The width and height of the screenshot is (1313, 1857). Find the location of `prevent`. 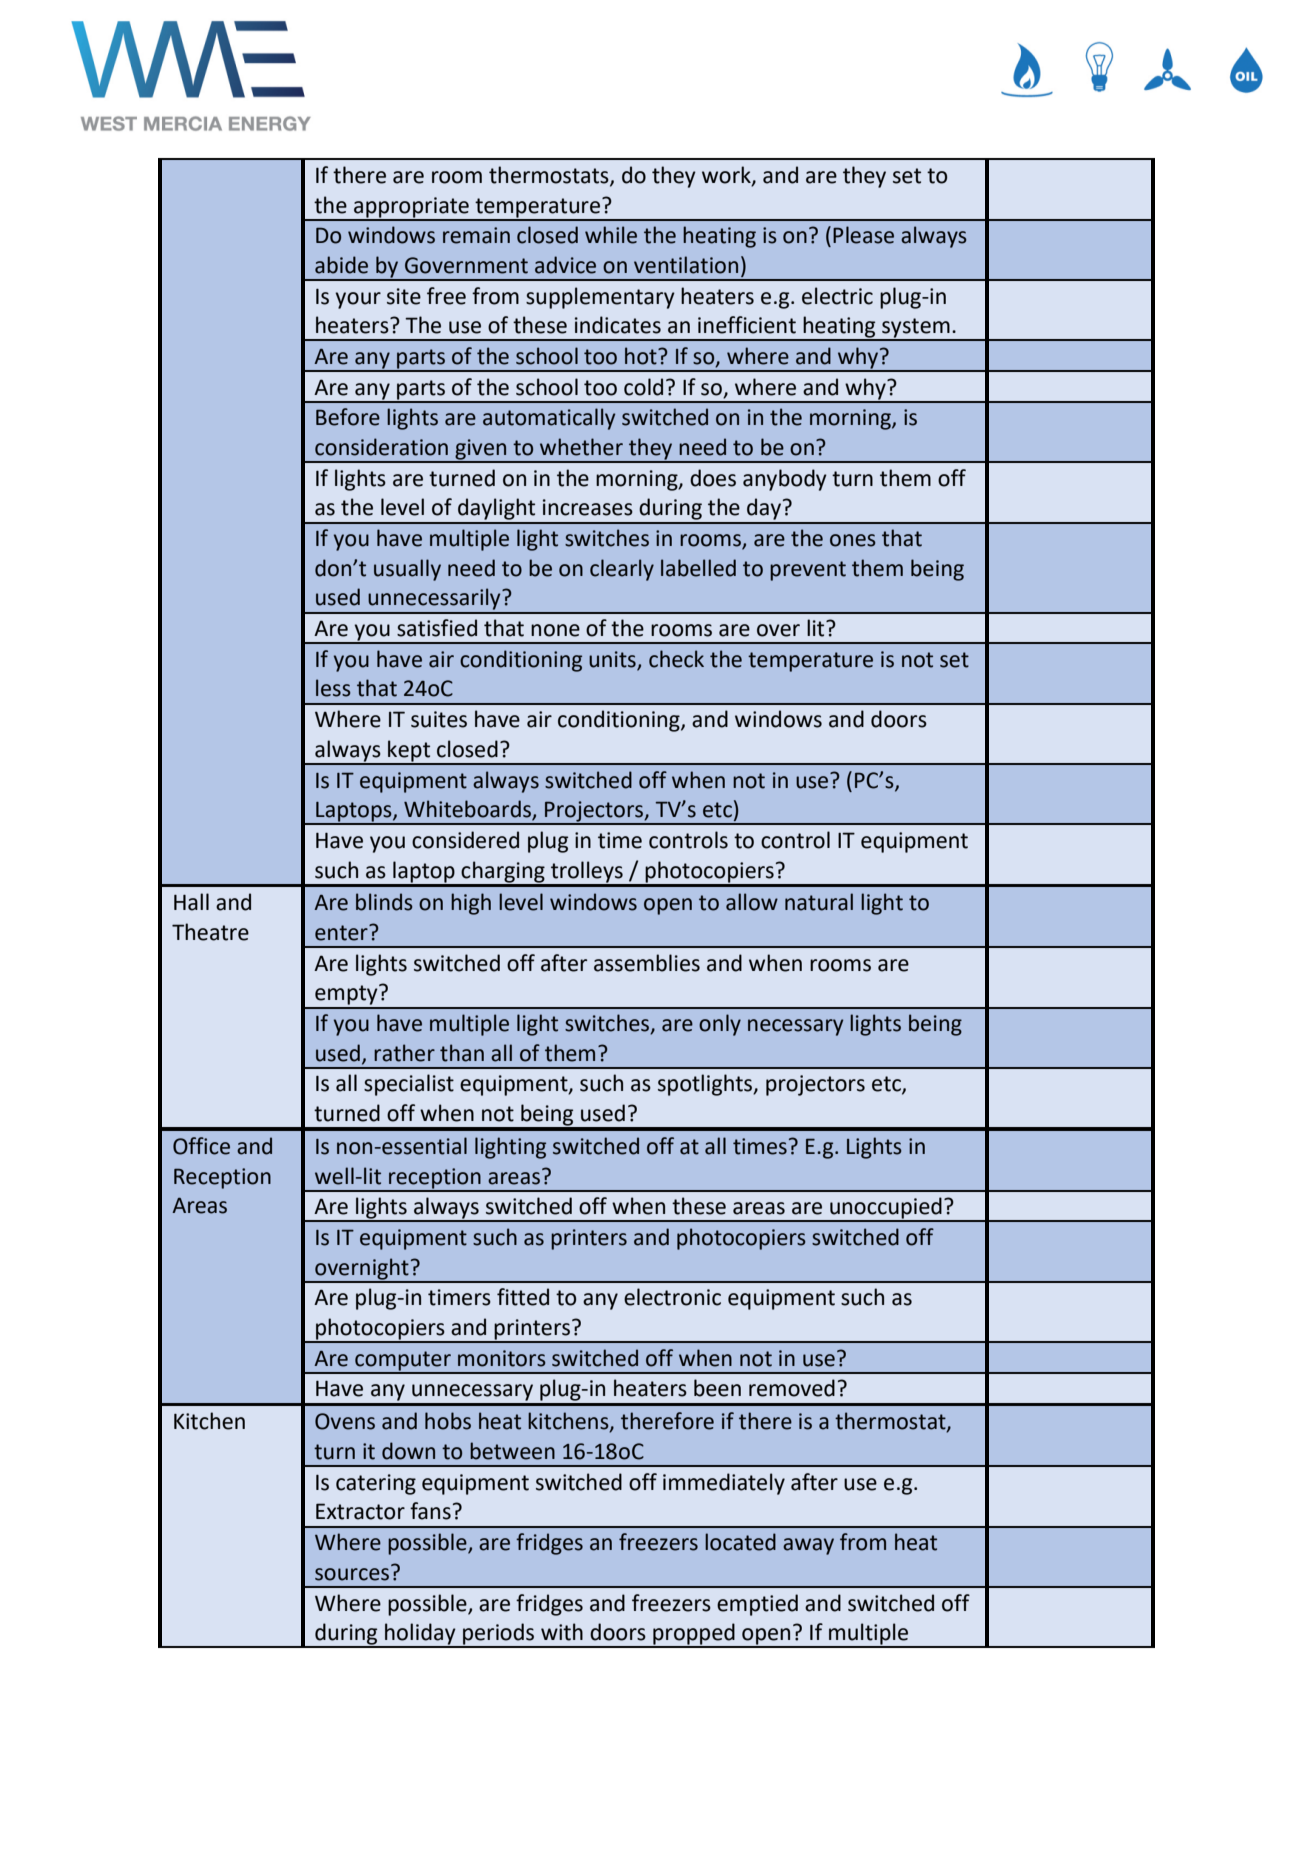

prevent is located at coordinates (808, 571).
